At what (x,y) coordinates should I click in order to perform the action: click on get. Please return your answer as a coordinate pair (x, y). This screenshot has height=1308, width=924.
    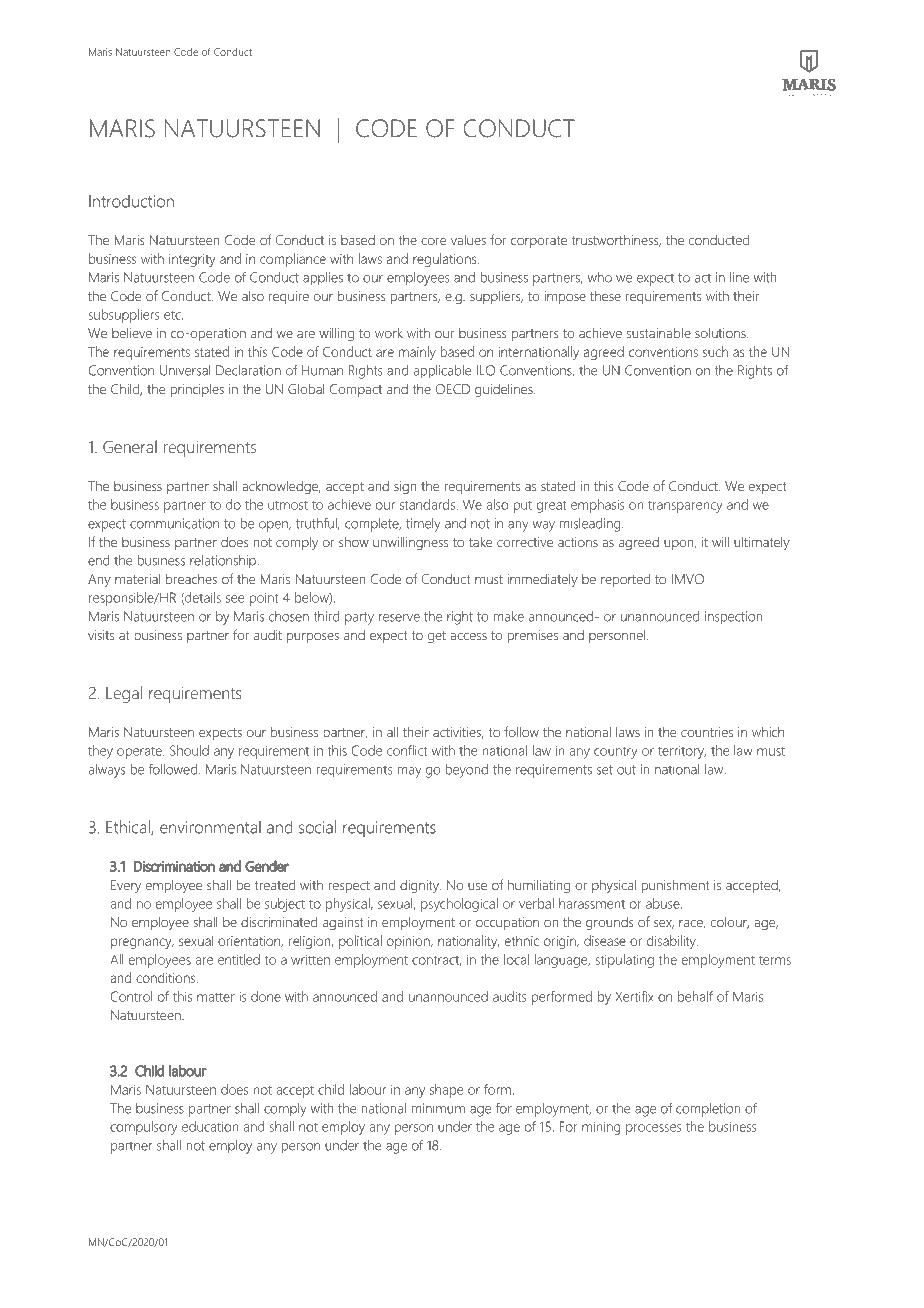
    Looking at the image, I should click on (437, 637).
